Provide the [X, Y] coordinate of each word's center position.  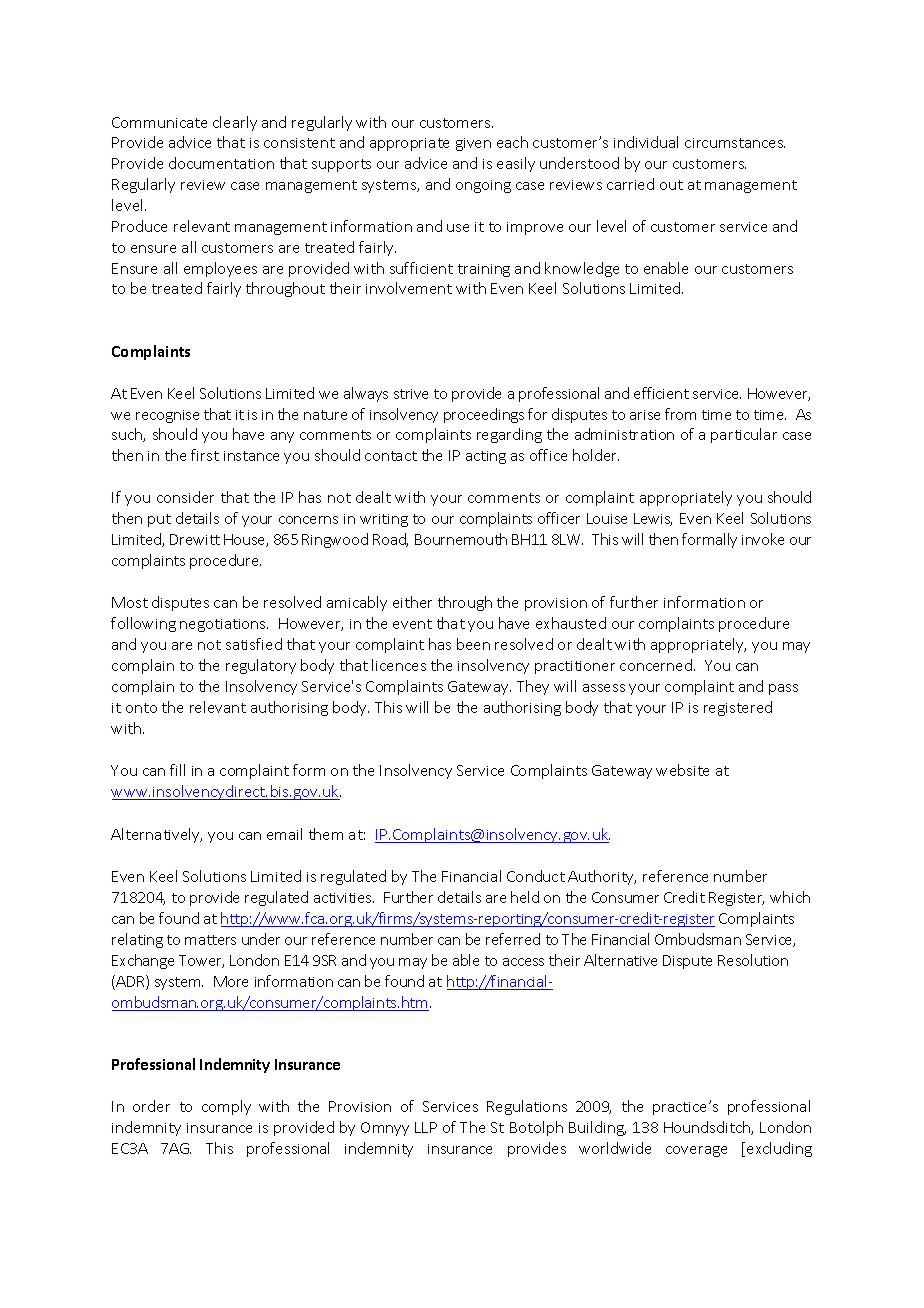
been [473, 644]
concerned [656, 665]
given [473, 144]
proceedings [484, 415]
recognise [167, 416]
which [790, 897]
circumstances [735, 143]
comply [226, 1107]
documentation [221, 163]
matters [210, 940]
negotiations [224, 625]
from [680, 414]
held [525, 897]
